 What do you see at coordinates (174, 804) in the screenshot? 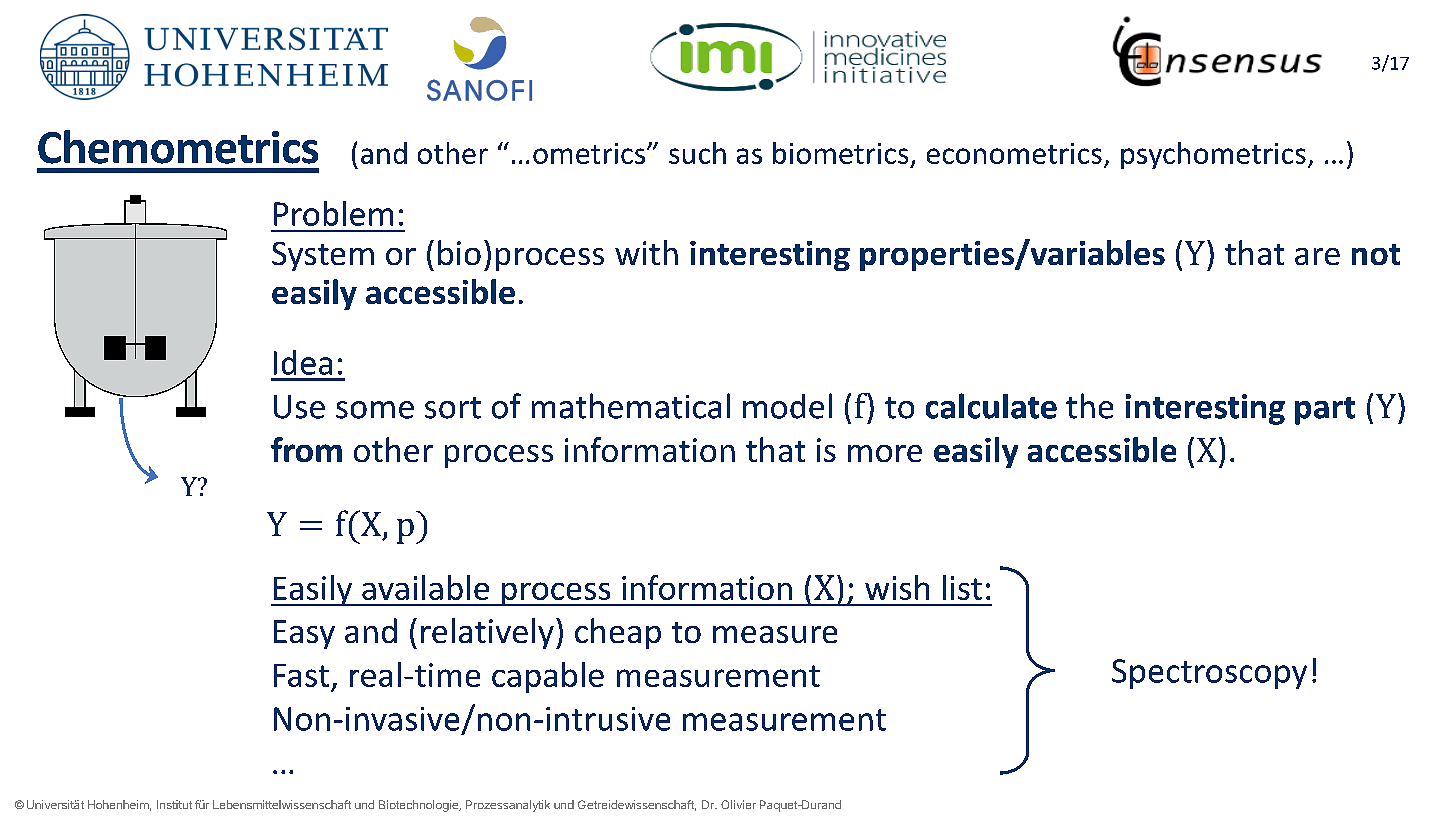
I see `Institut` at bounding box center [174, 804].
